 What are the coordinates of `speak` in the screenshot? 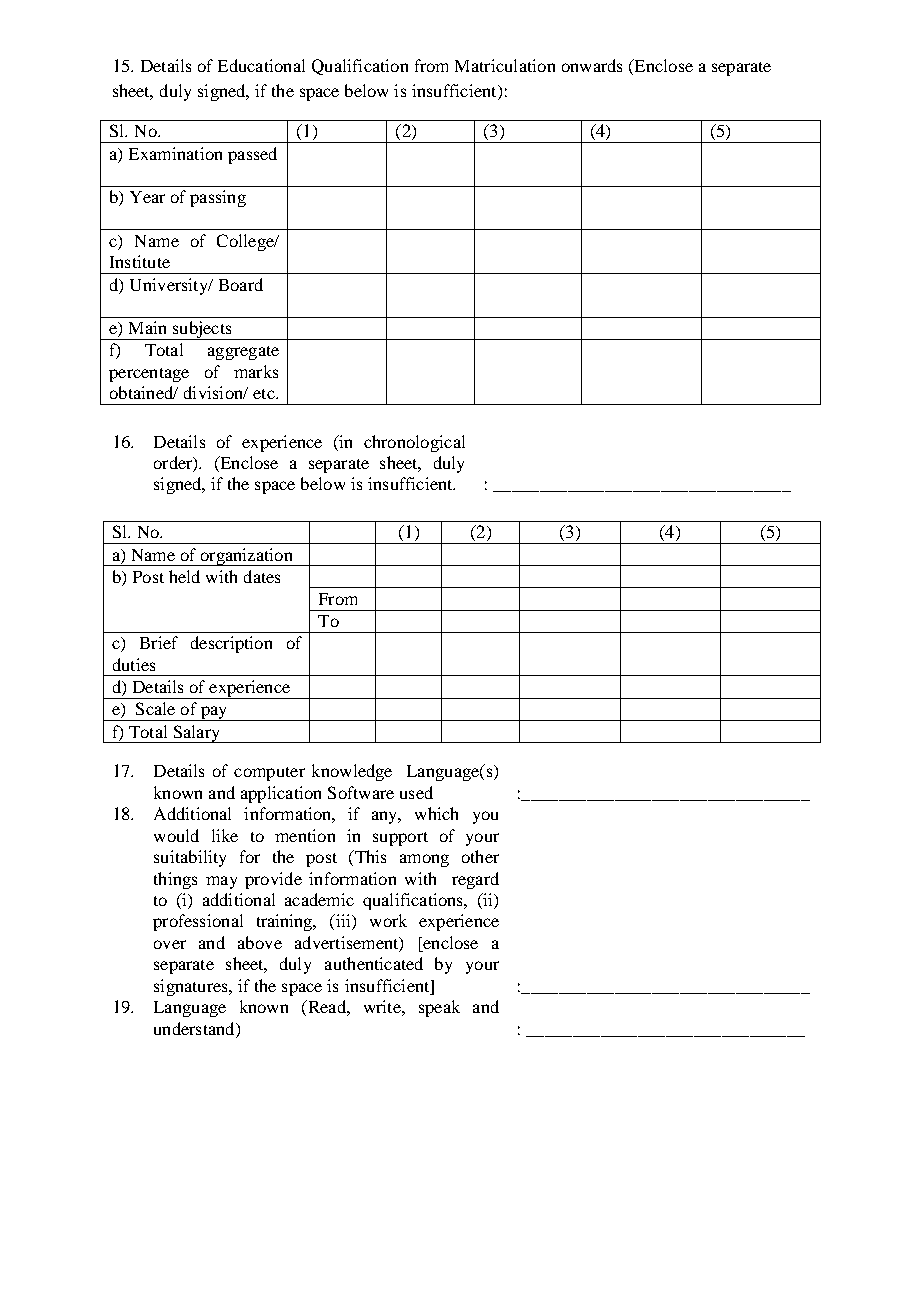 It's located at (439, 1008).
